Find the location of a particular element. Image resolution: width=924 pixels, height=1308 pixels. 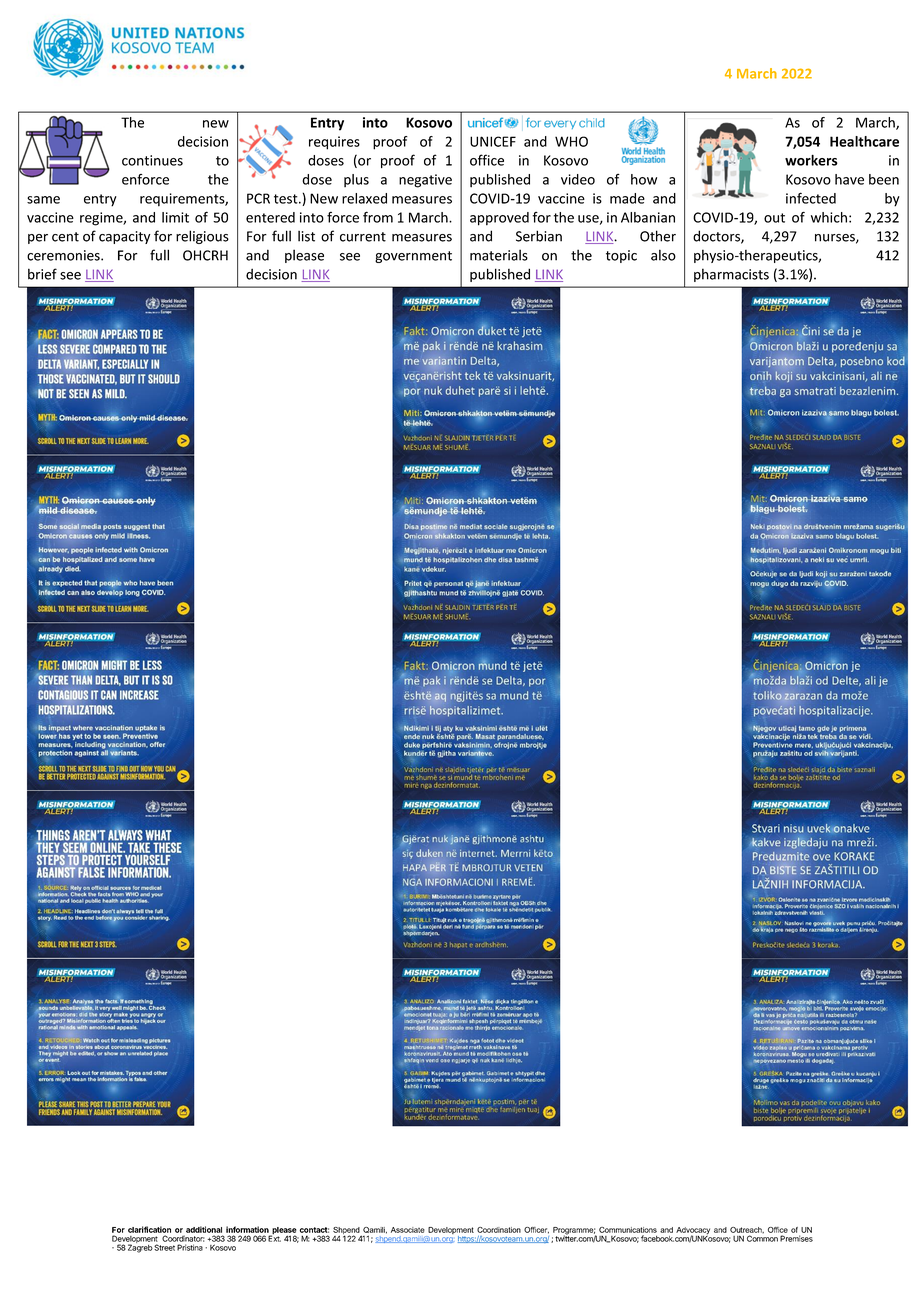

Coordination is located at coordinates (499, 1230).
